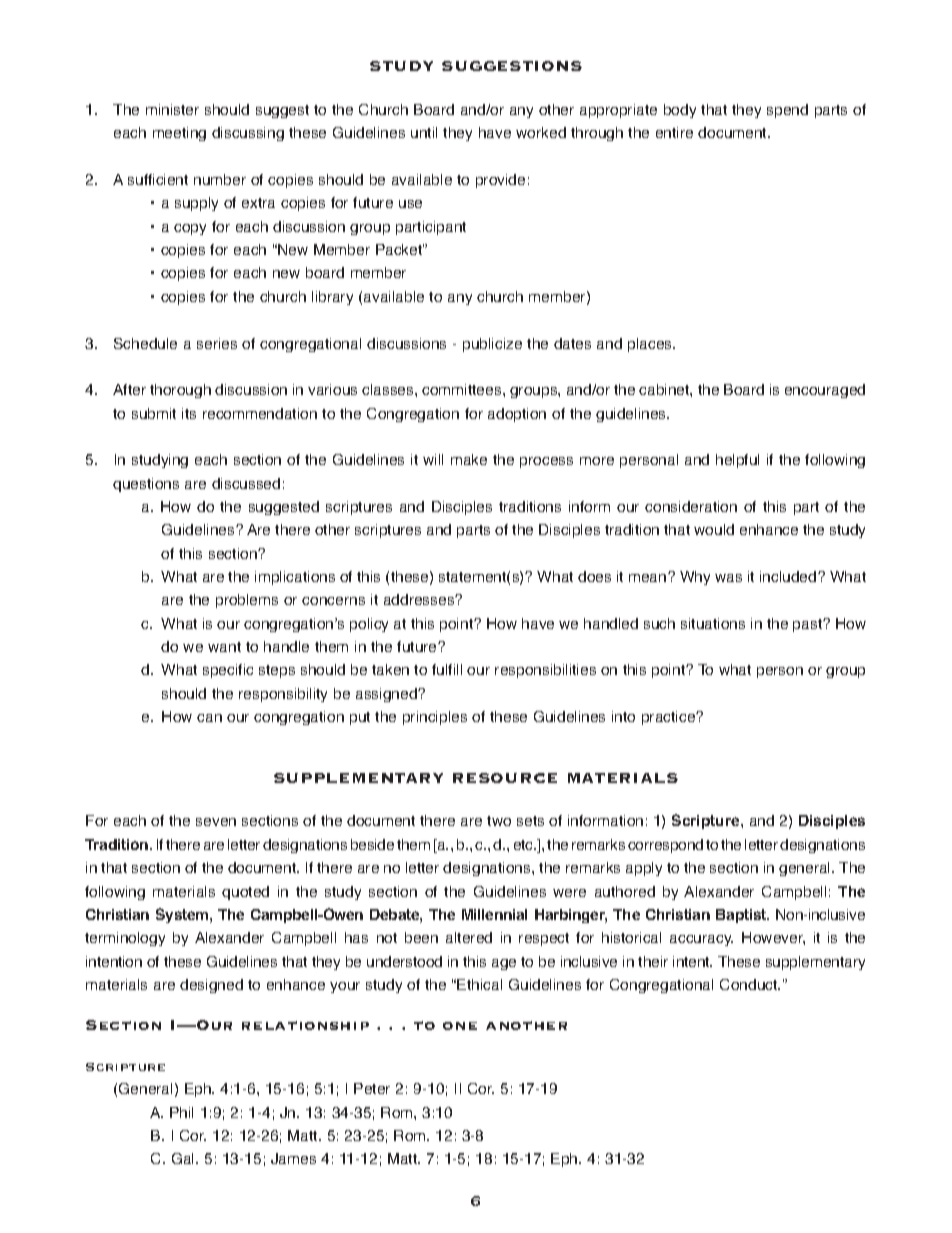 The height and width of the document is (1233, 952). Describe the element at coordinates (742, 916) in the document. I see `Baptist` at that location.
